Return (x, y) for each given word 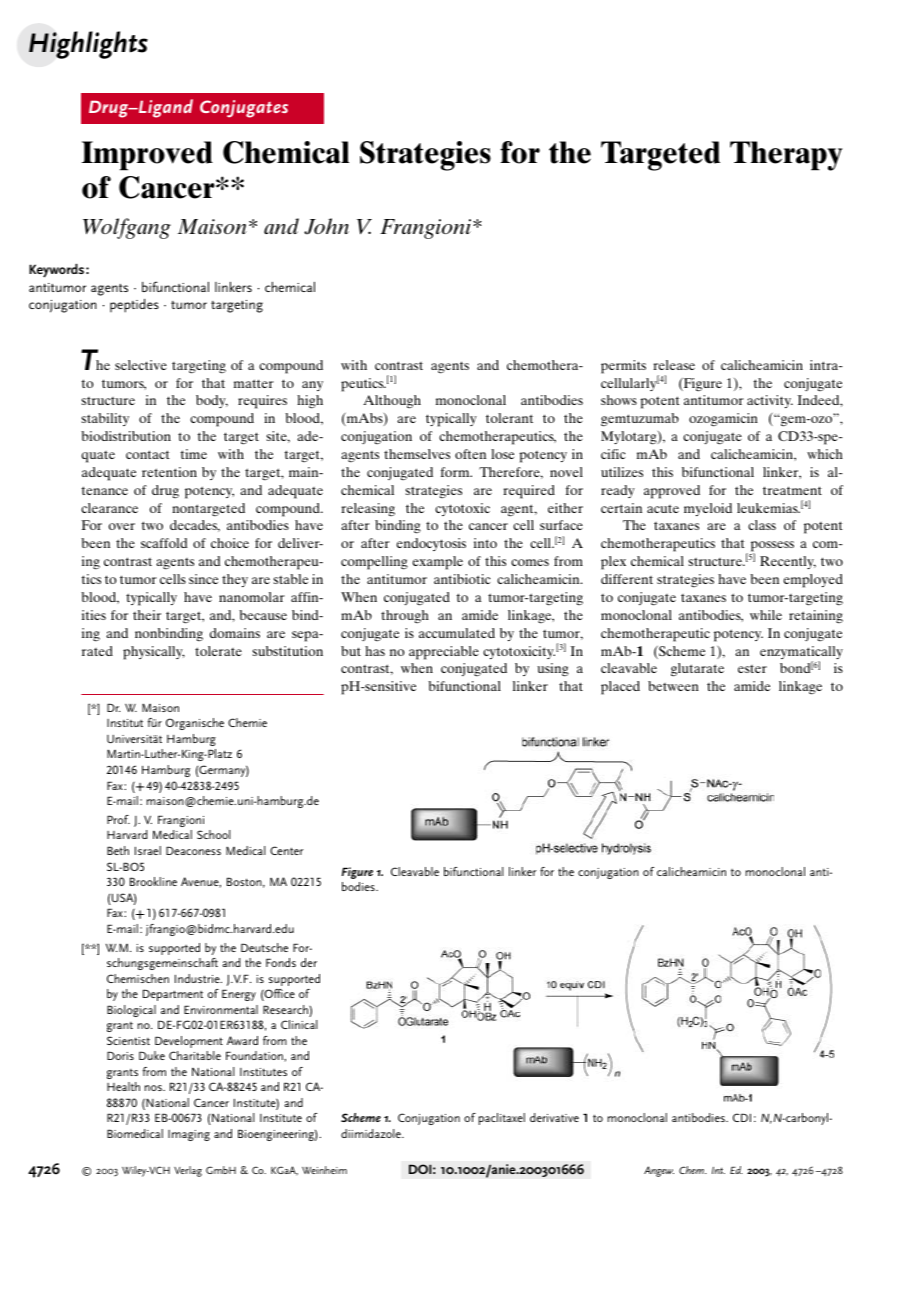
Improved (147, 156)
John (326, 226)
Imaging (189, 1135)
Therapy (786, 156)
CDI (742, 1117)
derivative (554, 1117)
